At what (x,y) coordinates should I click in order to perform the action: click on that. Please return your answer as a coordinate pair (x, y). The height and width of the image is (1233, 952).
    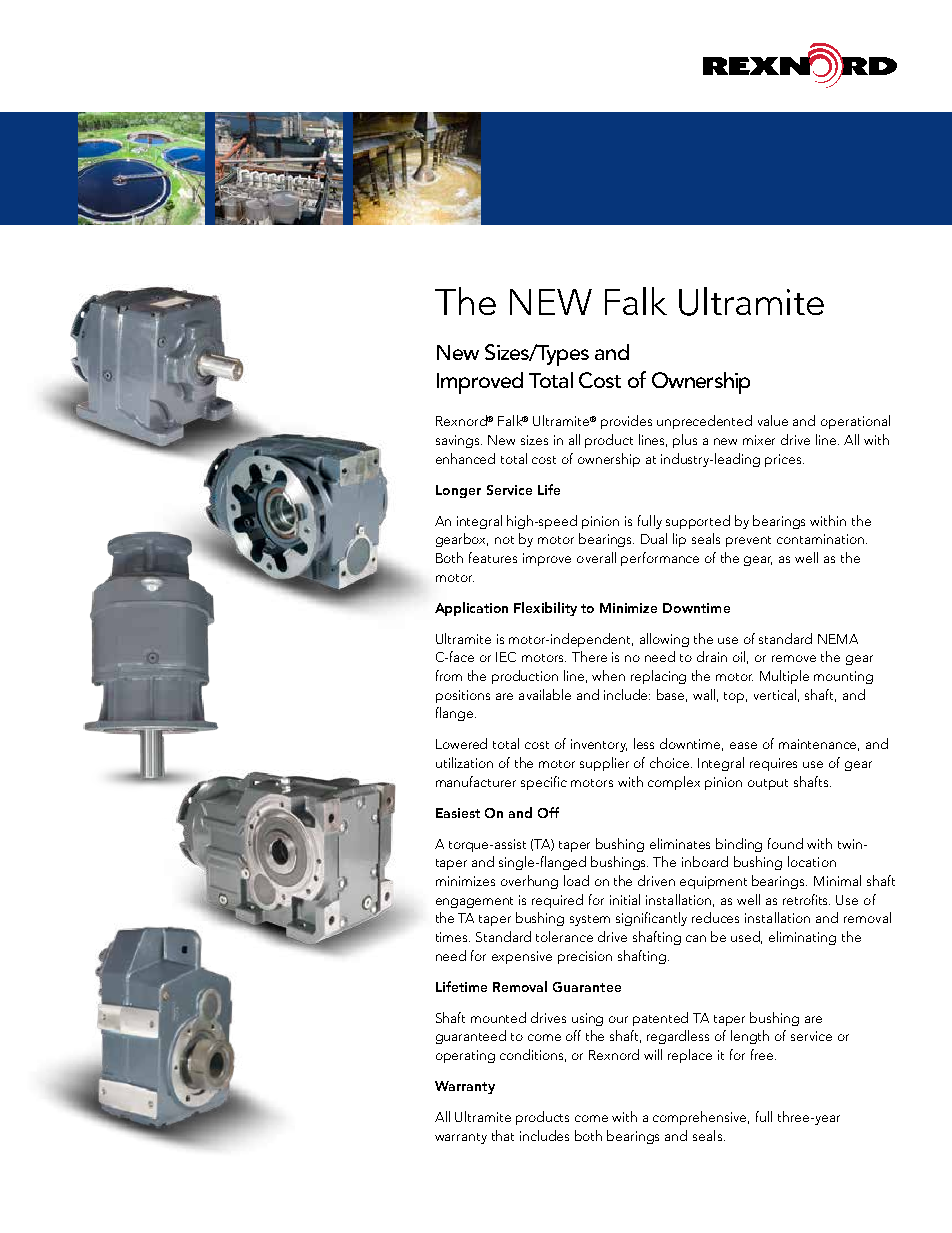
    Looking at the image, I should click on (503, 1135).
